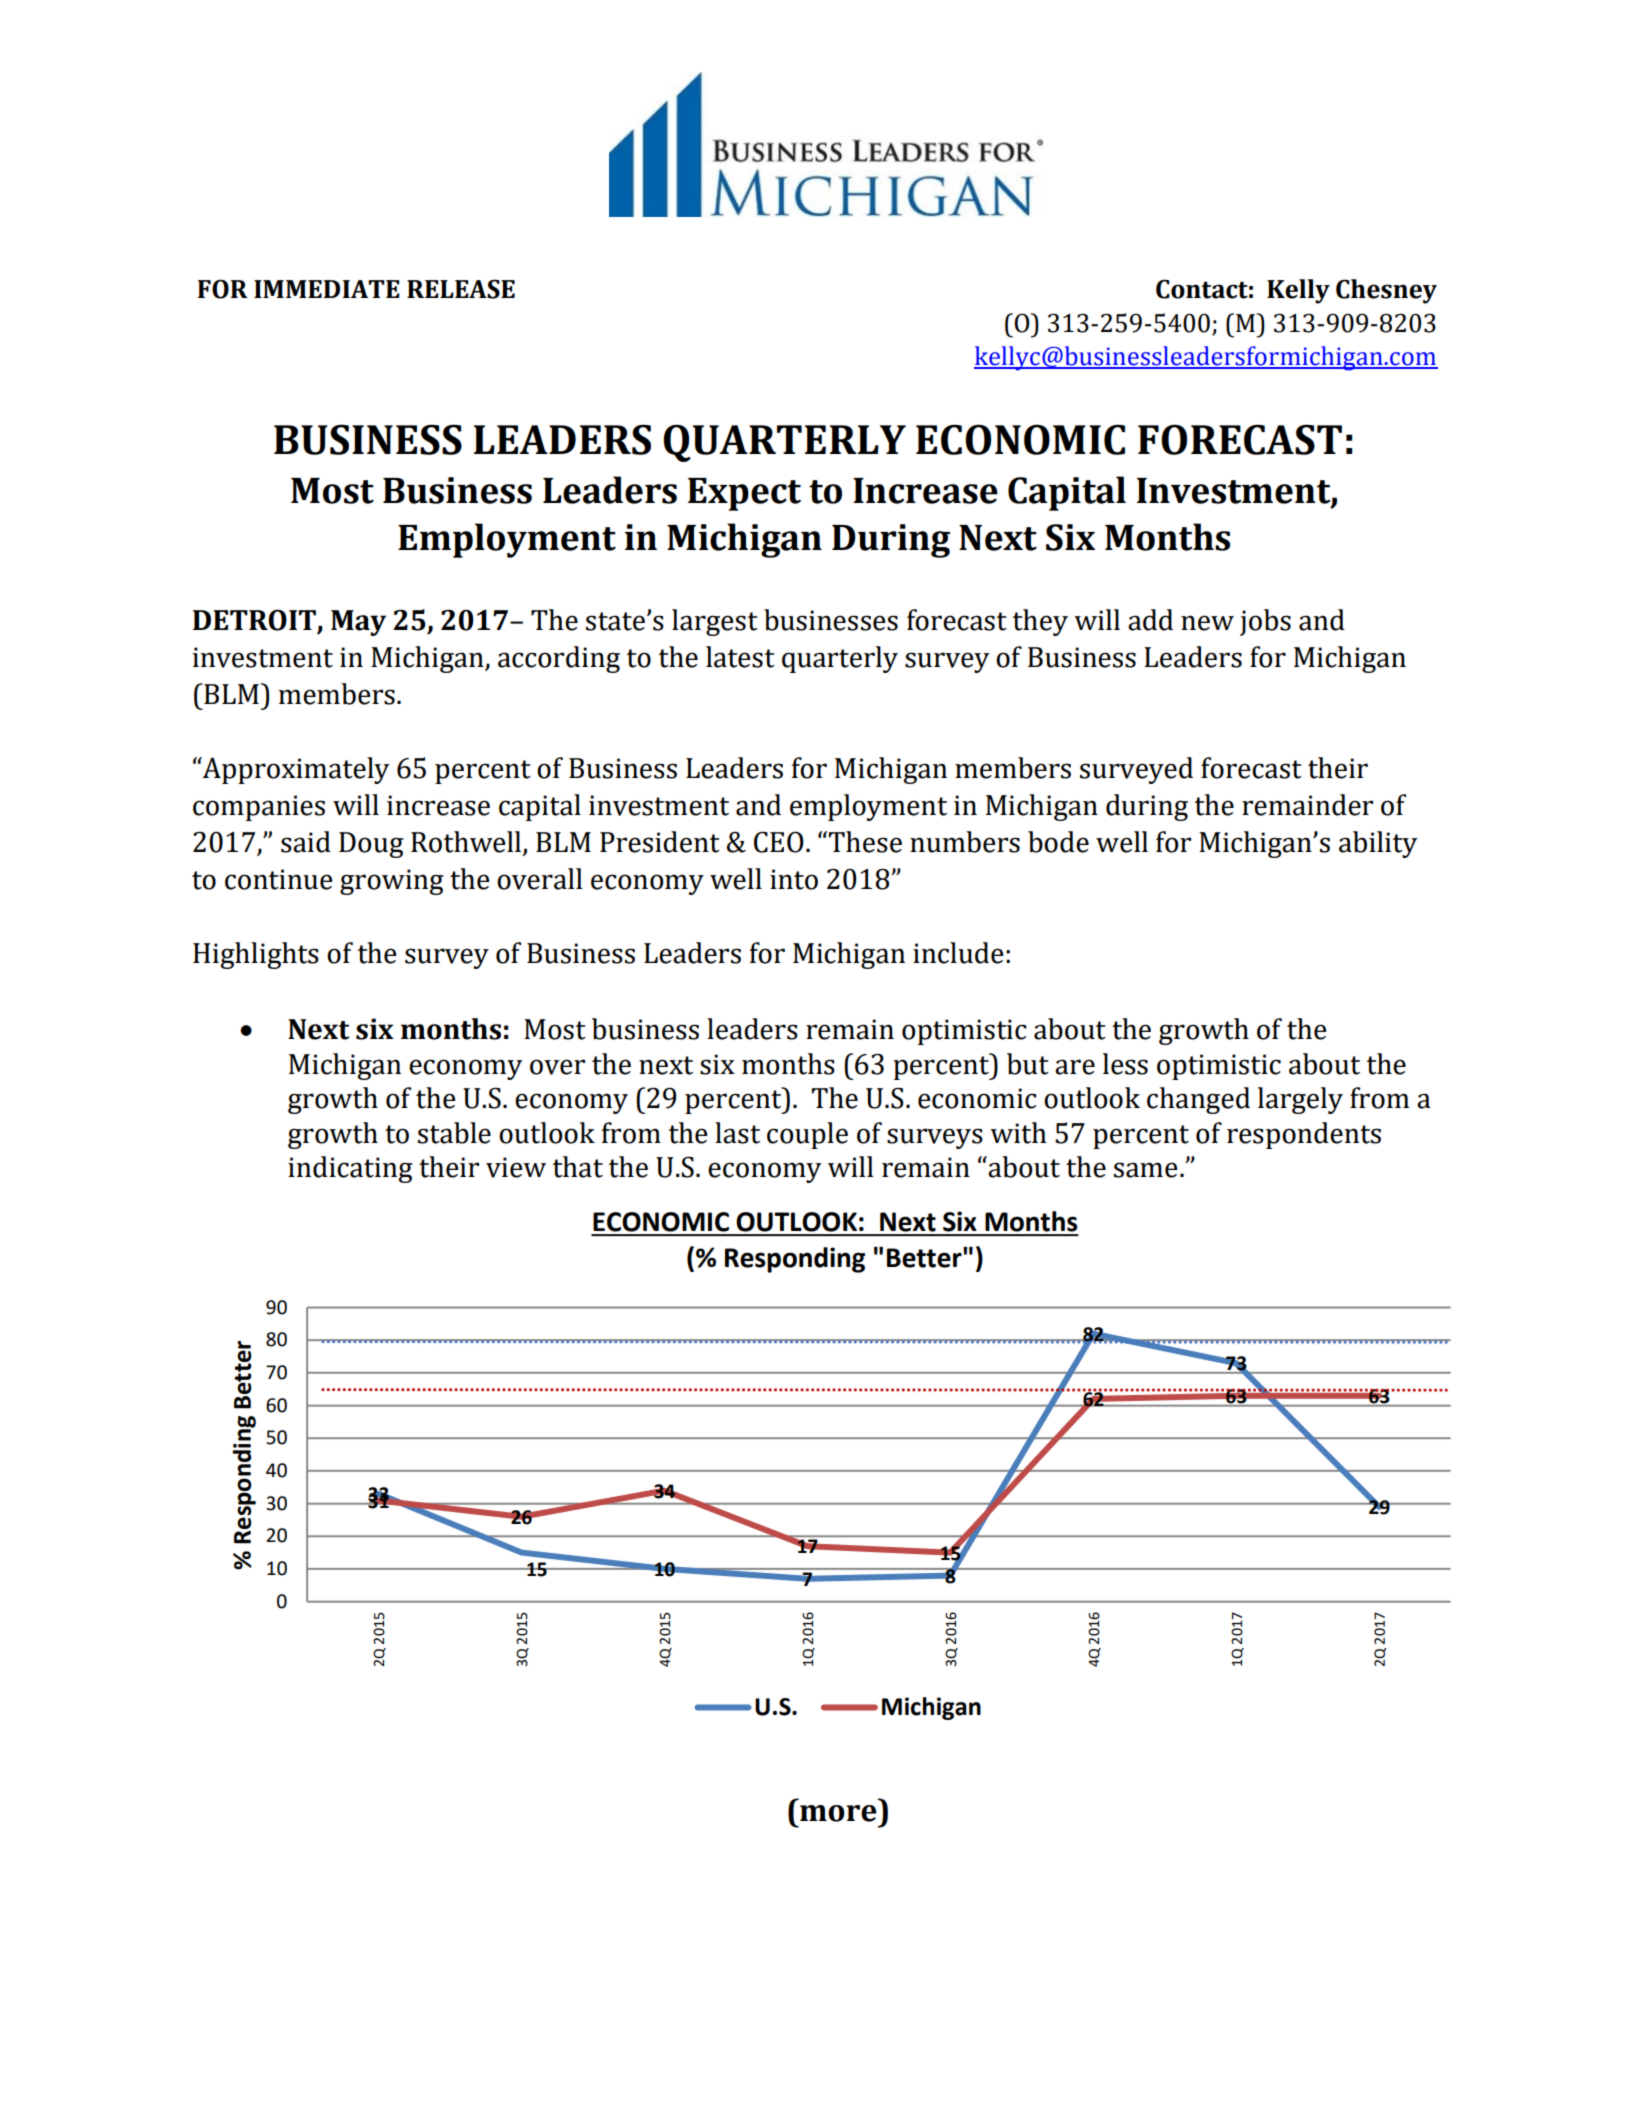  I want to click on Chesney, so click(1386, 291).
